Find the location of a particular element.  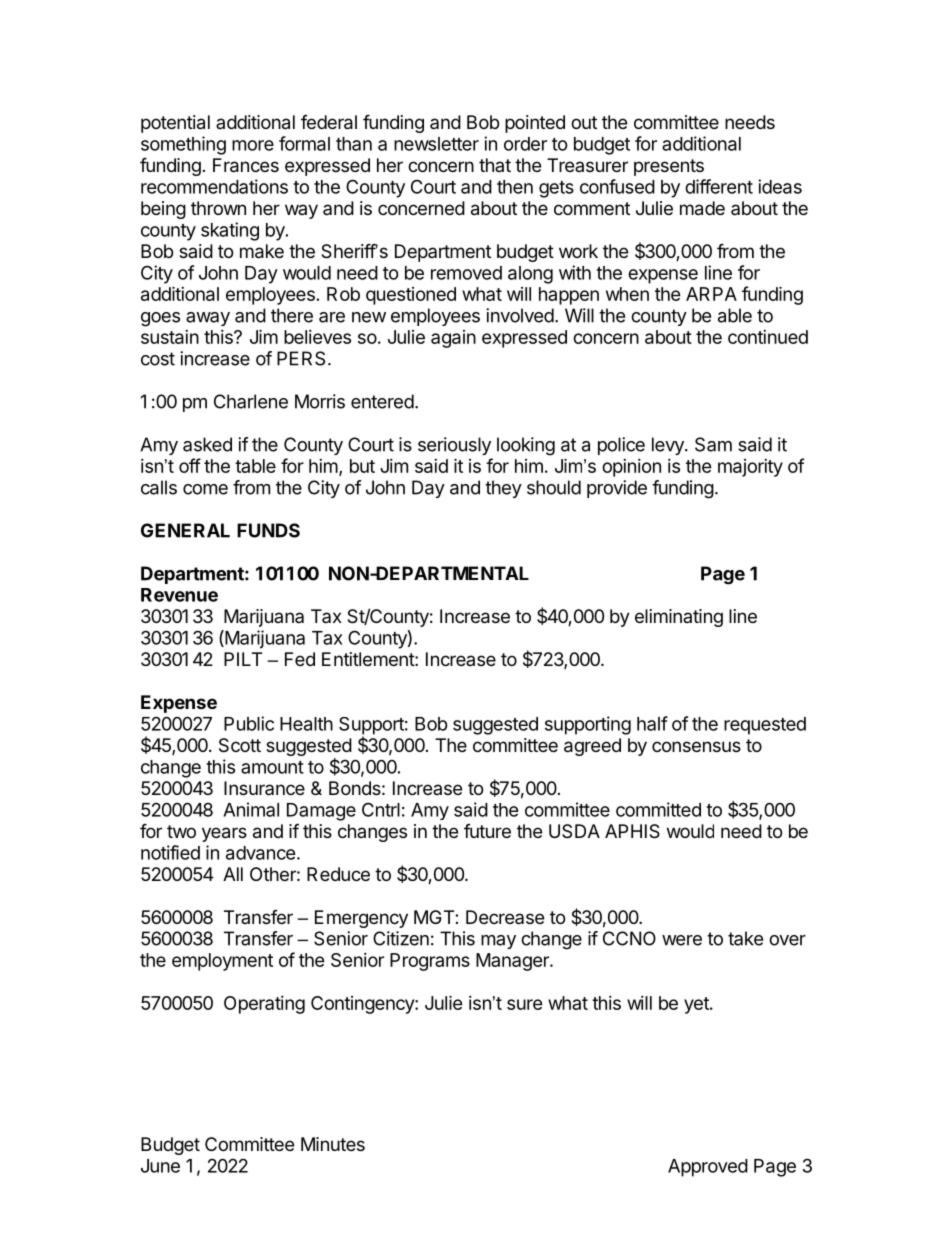

agreed is located at coordinates (592, 747).
